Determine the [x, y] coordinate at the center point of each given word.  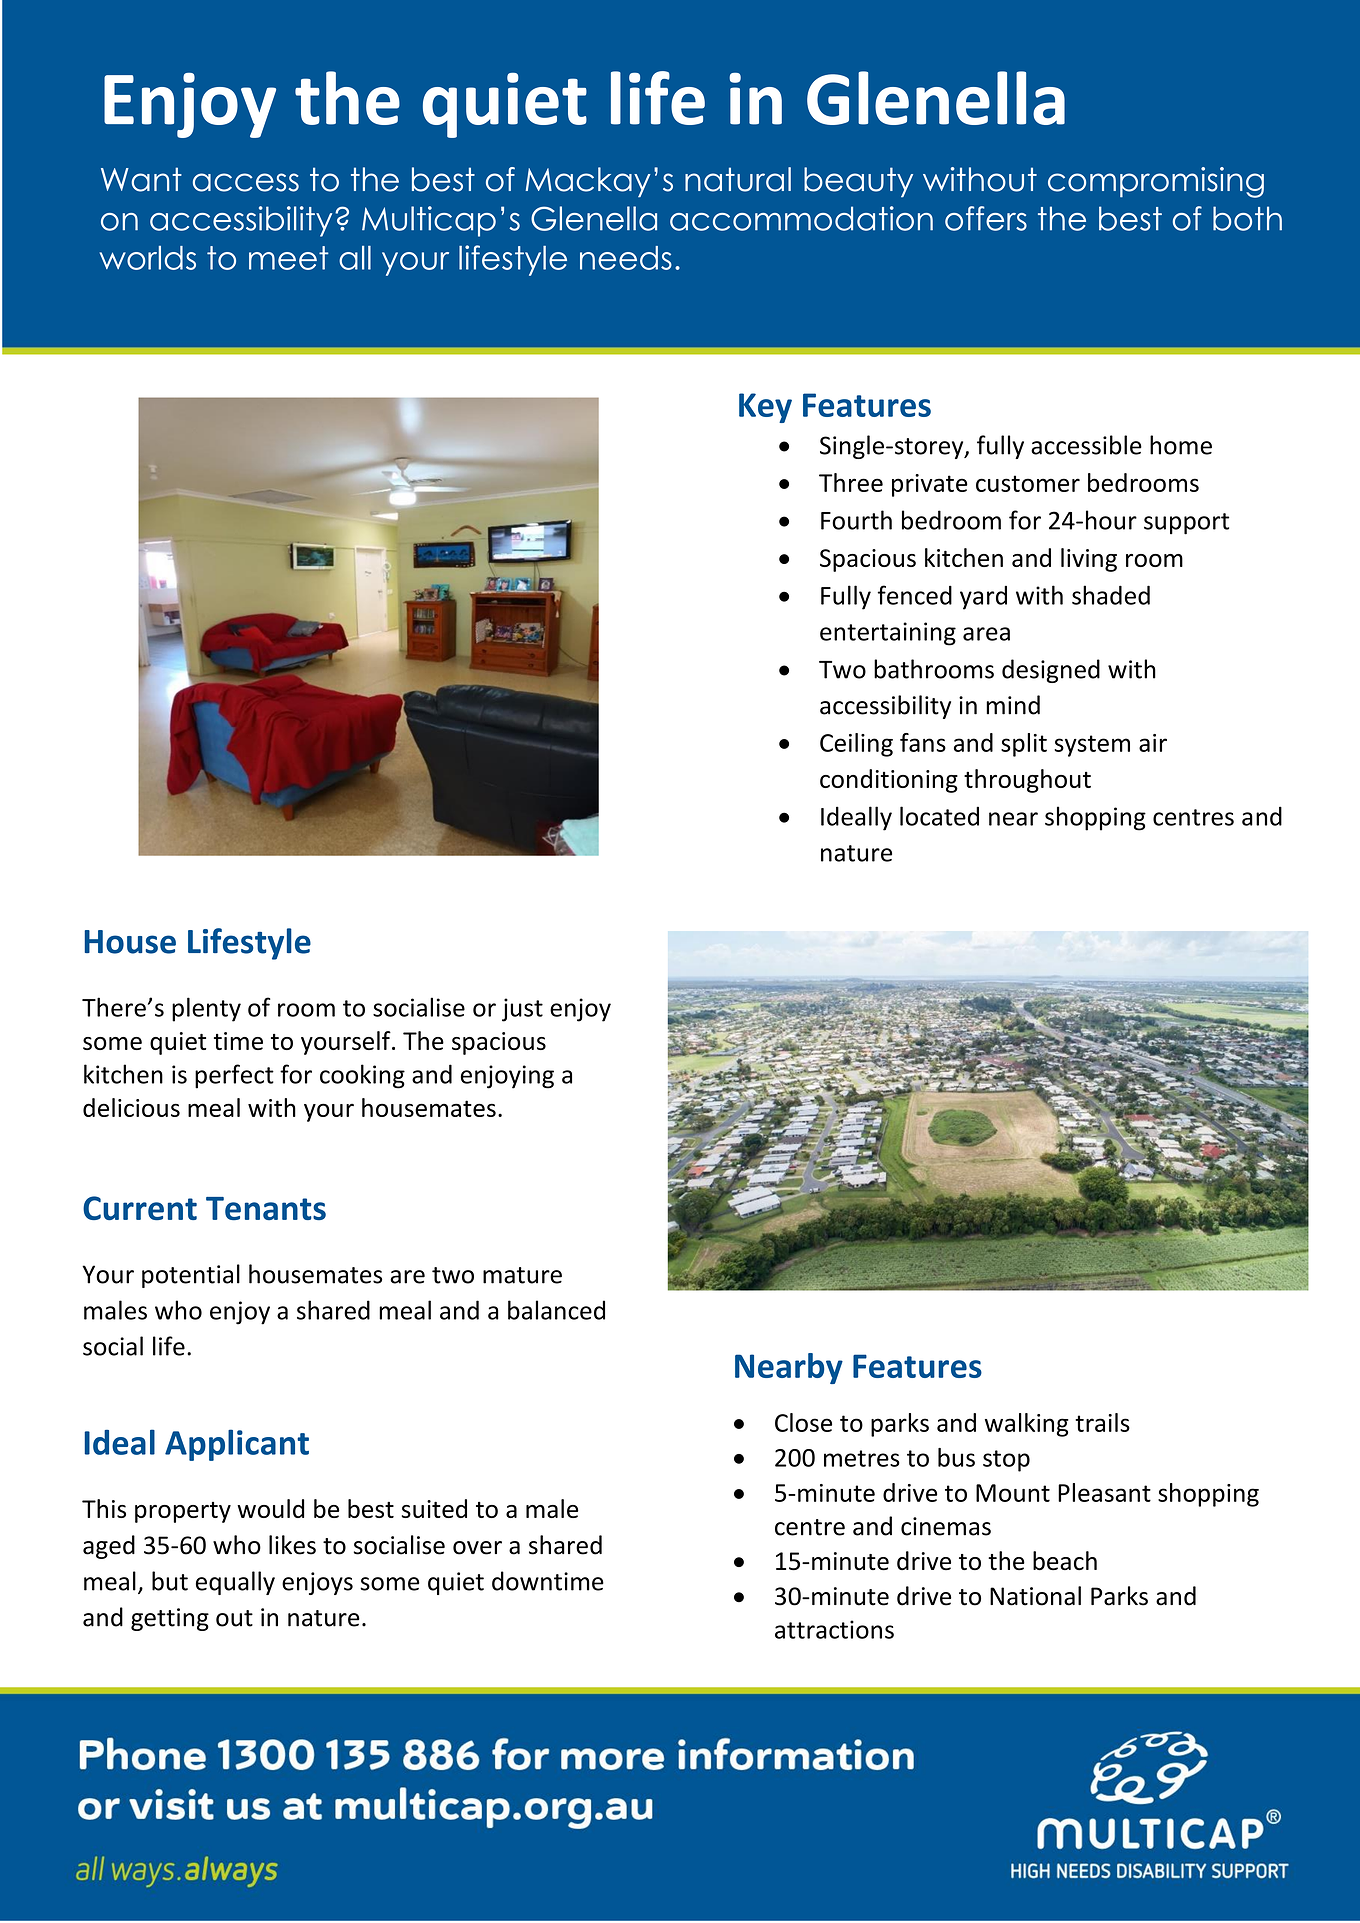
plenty [206, 1009]
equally [235, 1583]
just [522, 1010]
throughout [1027, 781]
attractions [834, 1629]
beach [1065, 1561]
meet [289, 258]
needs [626, 258]
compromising [1156, 182]
